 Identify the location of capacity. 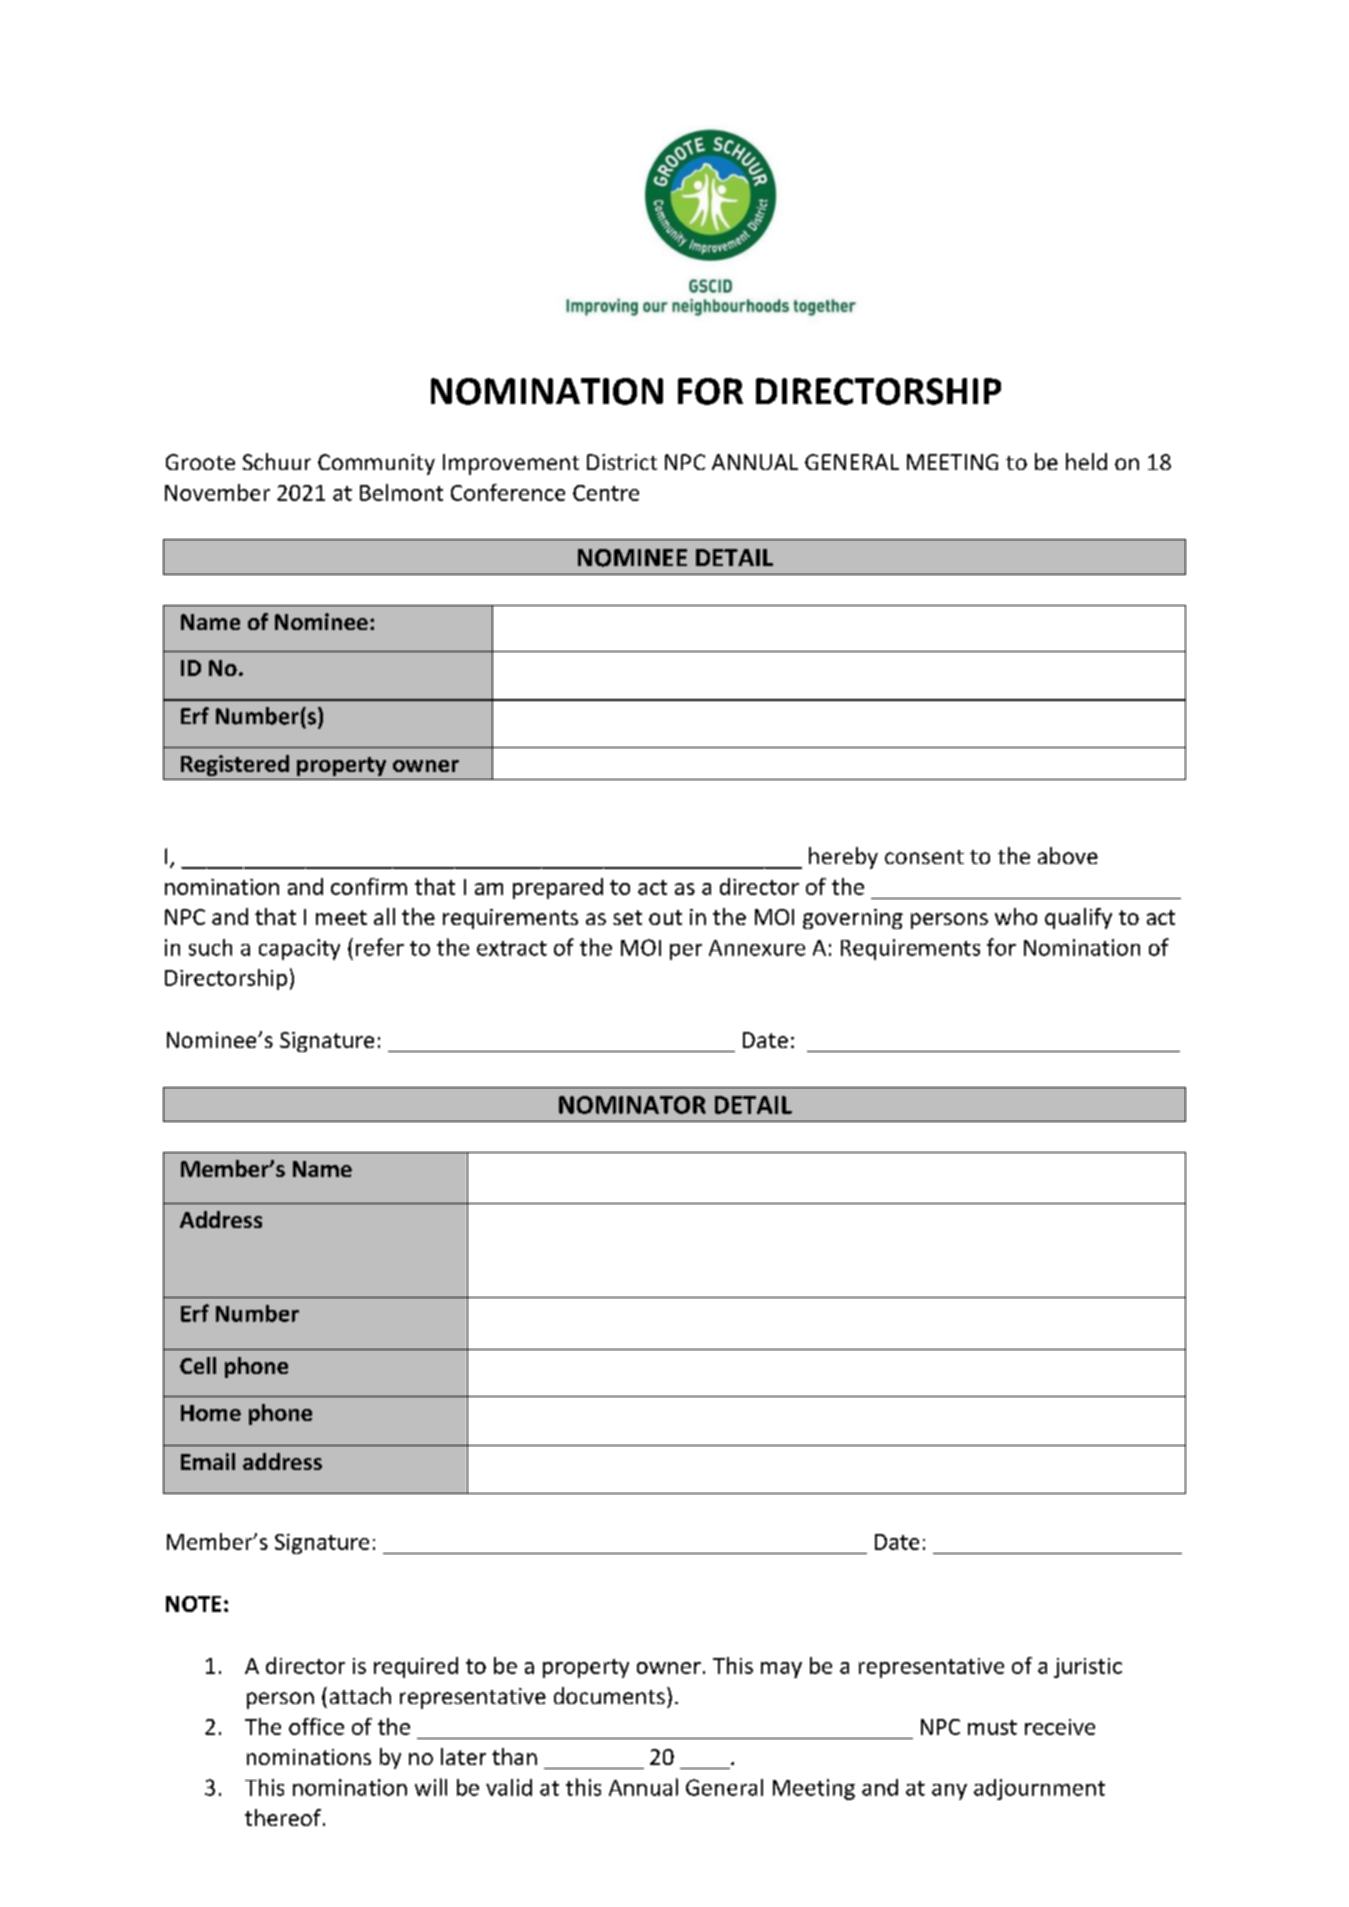
(299, 949).
